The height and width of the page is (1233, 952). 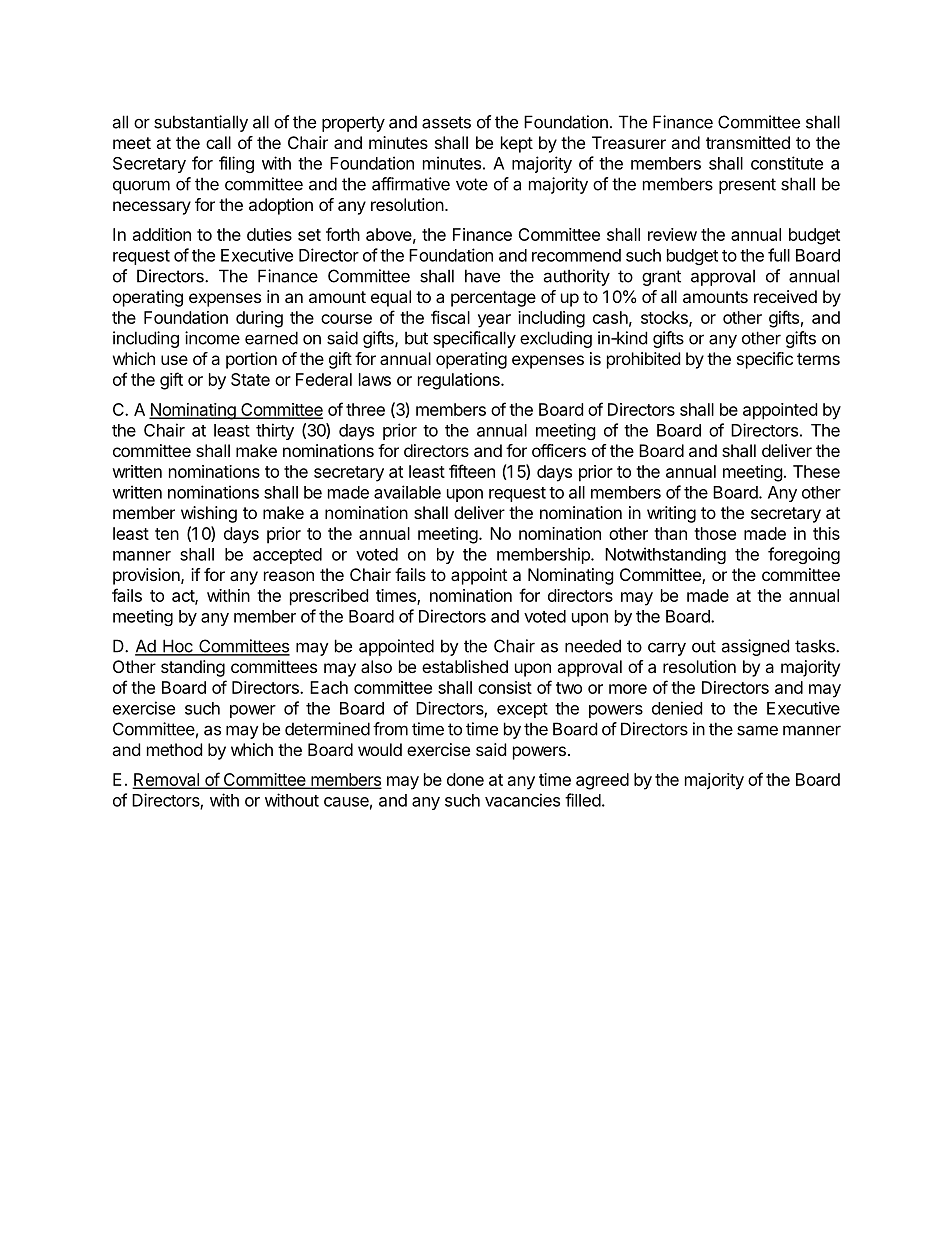 What do you see at coordinates (517, 144) in the page?
I see `kept` at bounding box center [517, 144].
